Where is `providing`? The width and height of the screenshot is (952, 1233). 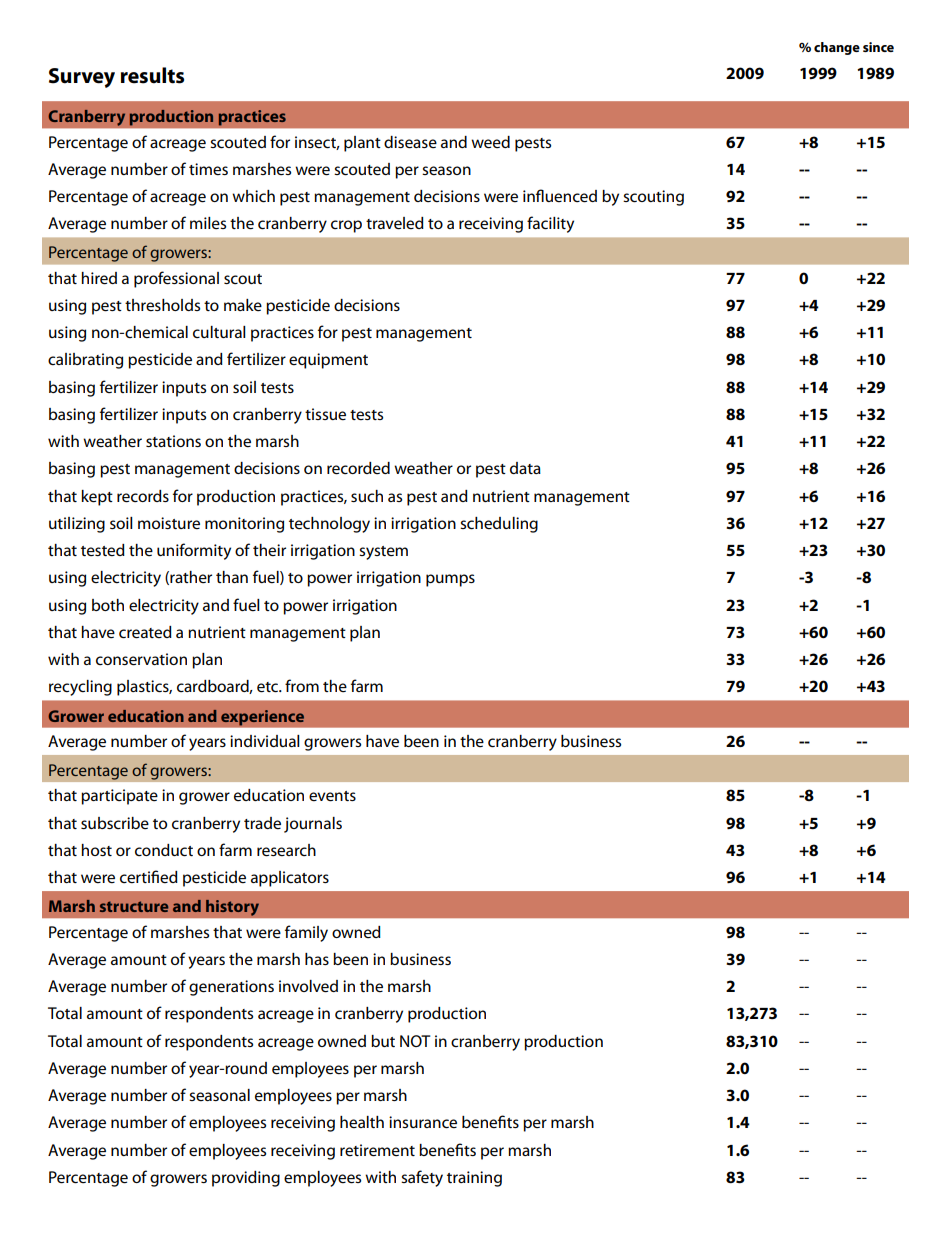 providing is located at coordinates (246, 1179).
